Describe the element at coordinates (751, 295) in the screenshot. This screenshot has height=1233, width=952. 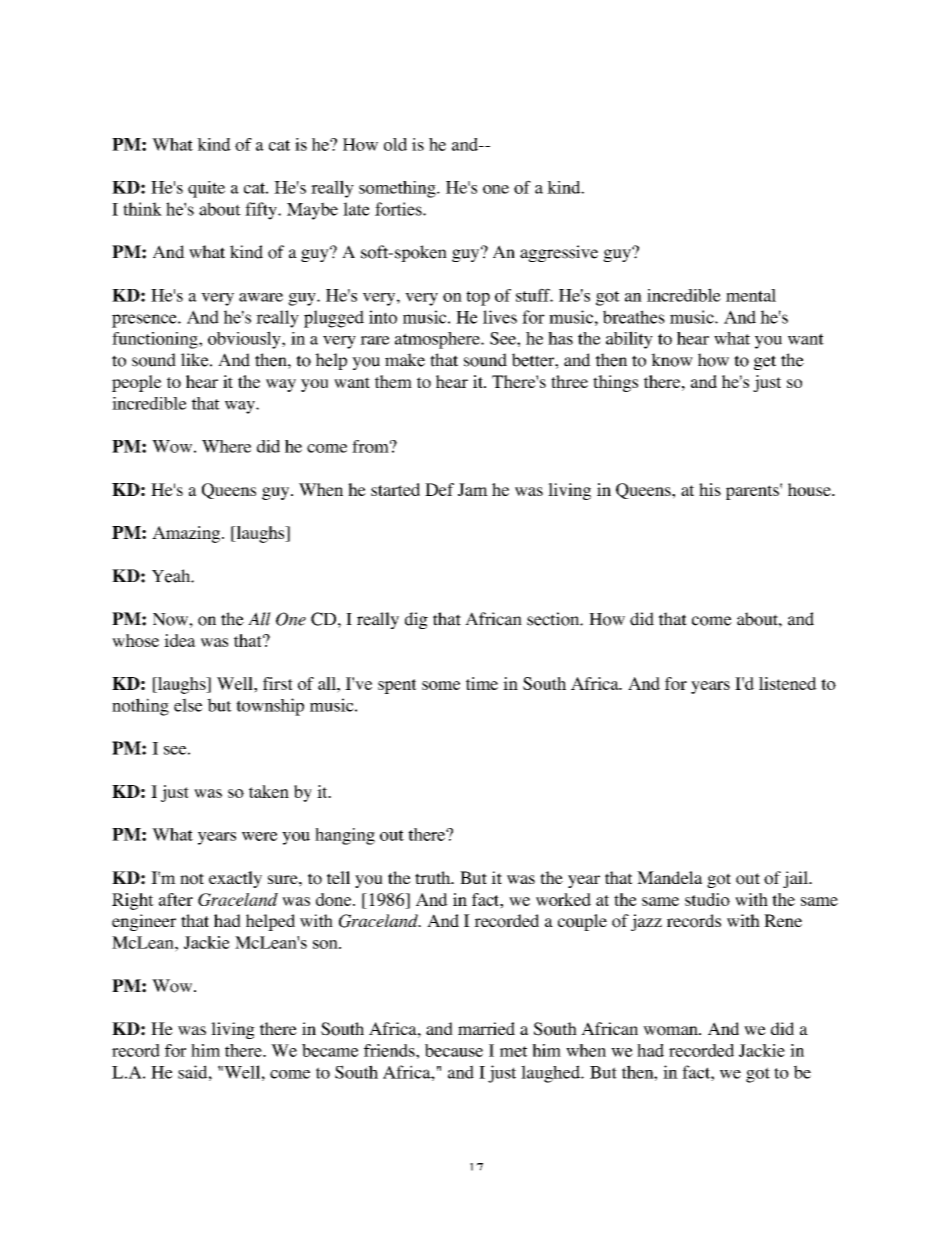
I see `mental` at that location.
